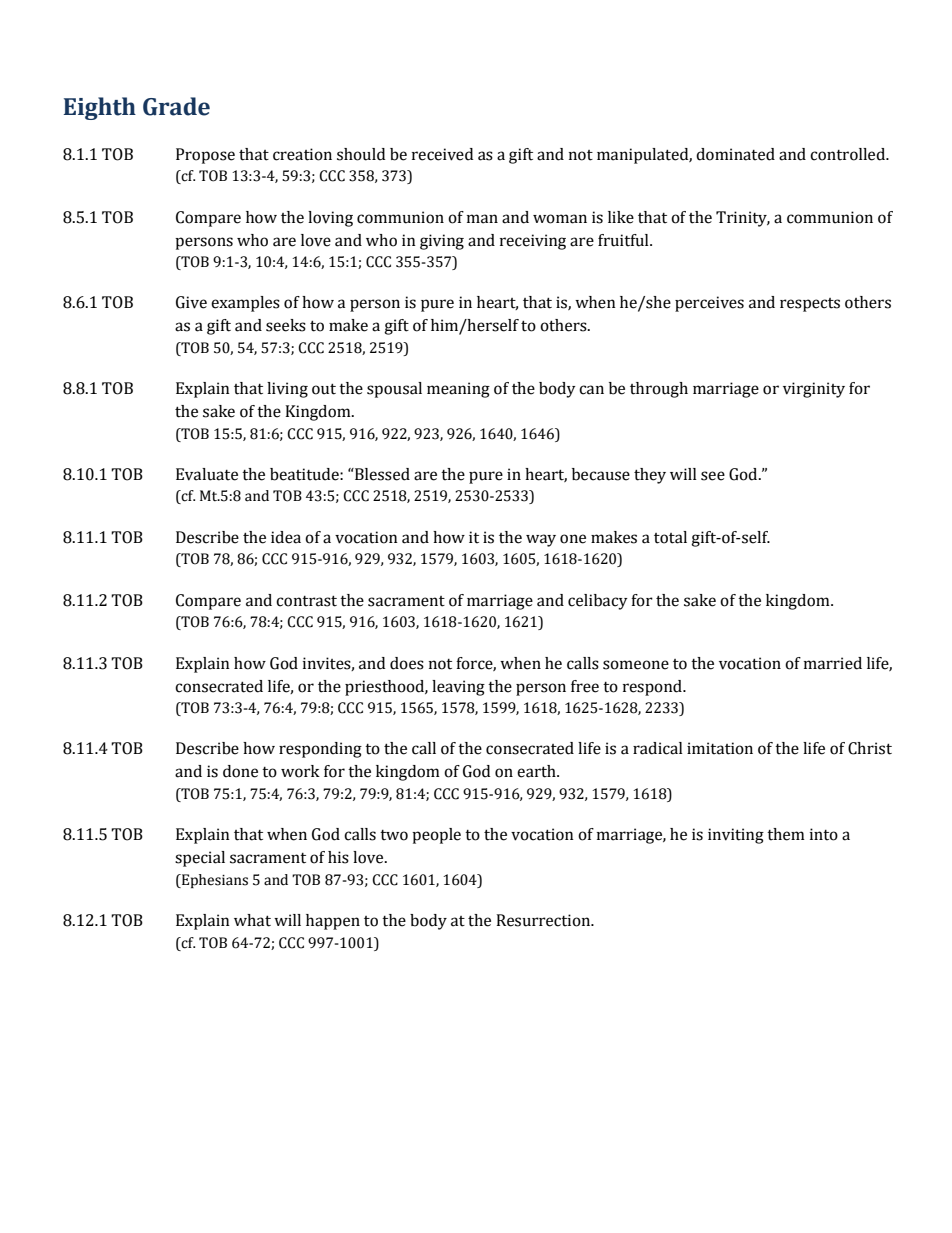 This document has width=952, height=1233. What do you see at coordinates (735, 154) in the document?
I see `dominated` at bounding box center [735, 154].
